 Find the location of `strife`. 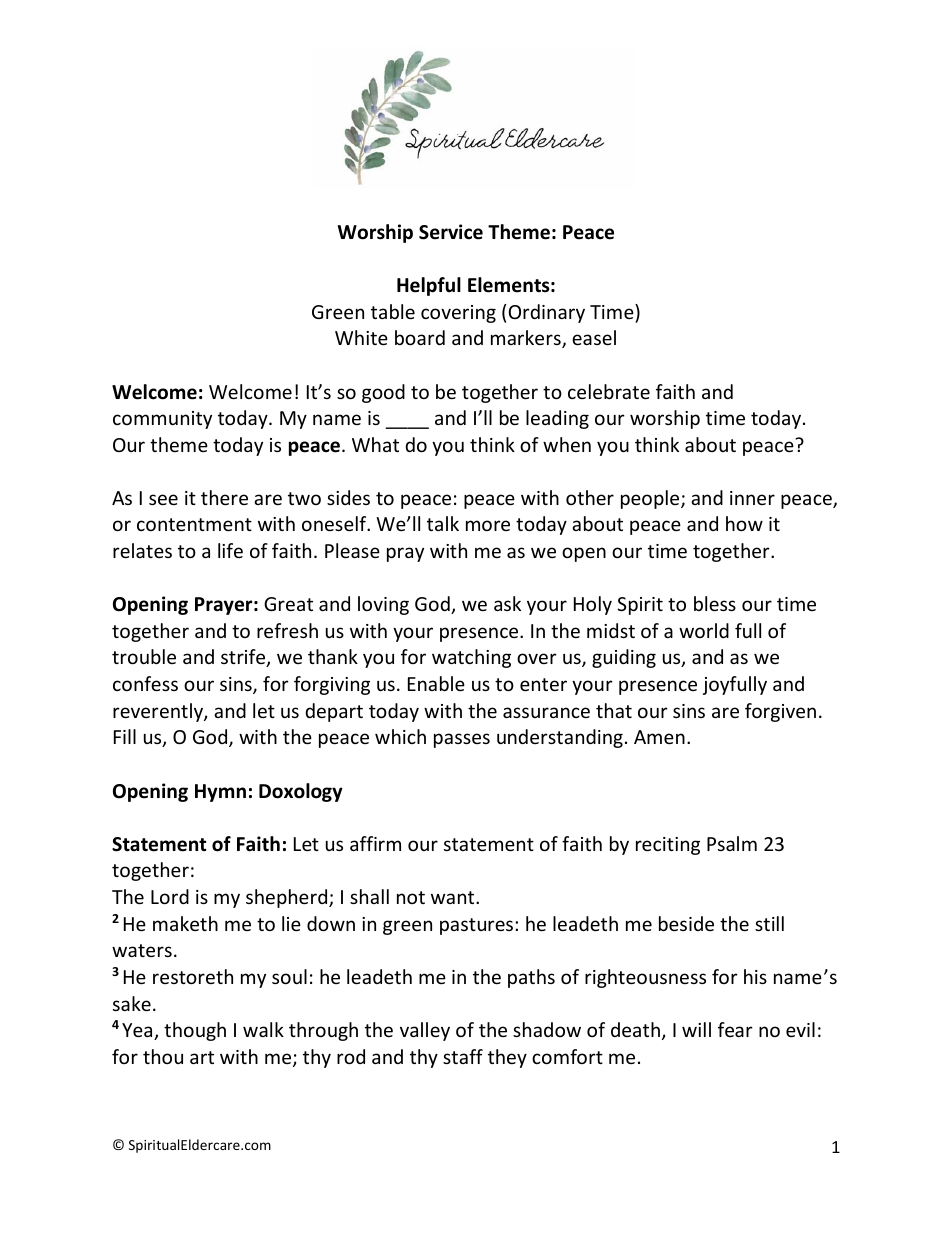

strife is located at coordinates (244, 658).
